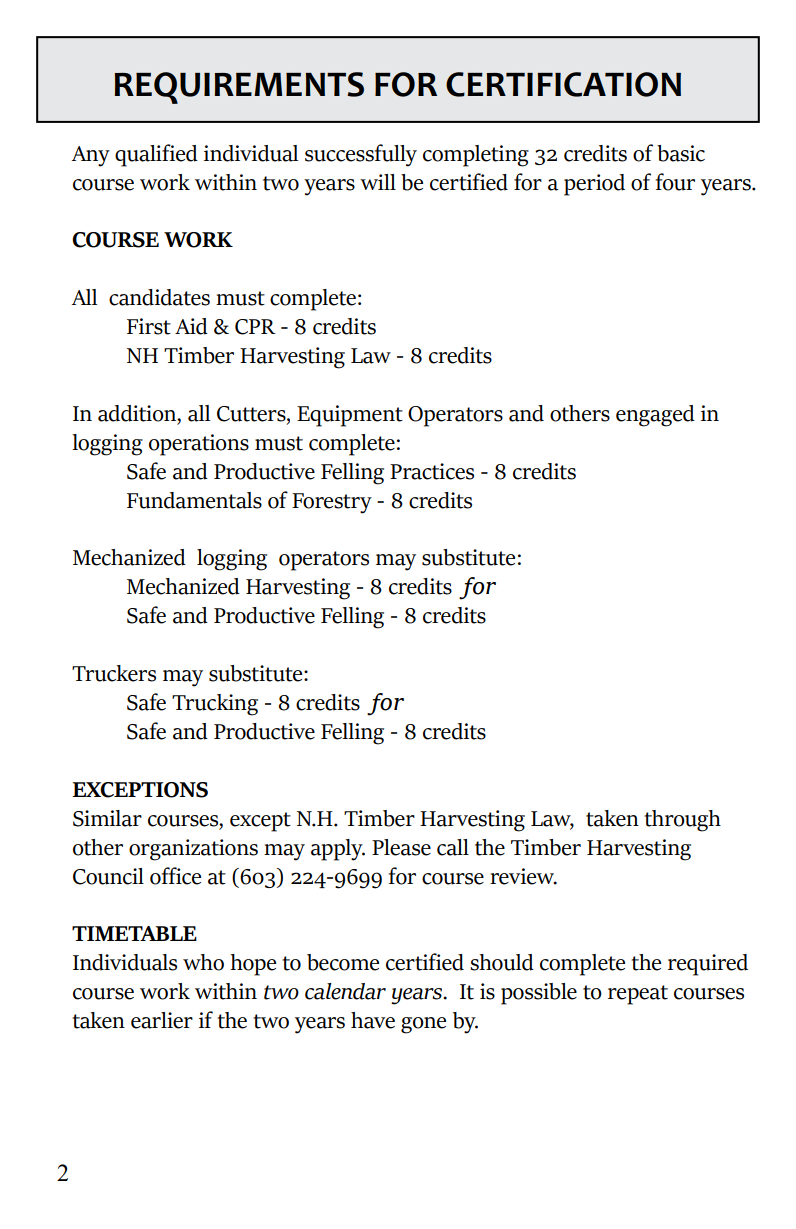 The width and height of the screenshot is (796, 1229). I want to click on engaged, so click(655, 416).
